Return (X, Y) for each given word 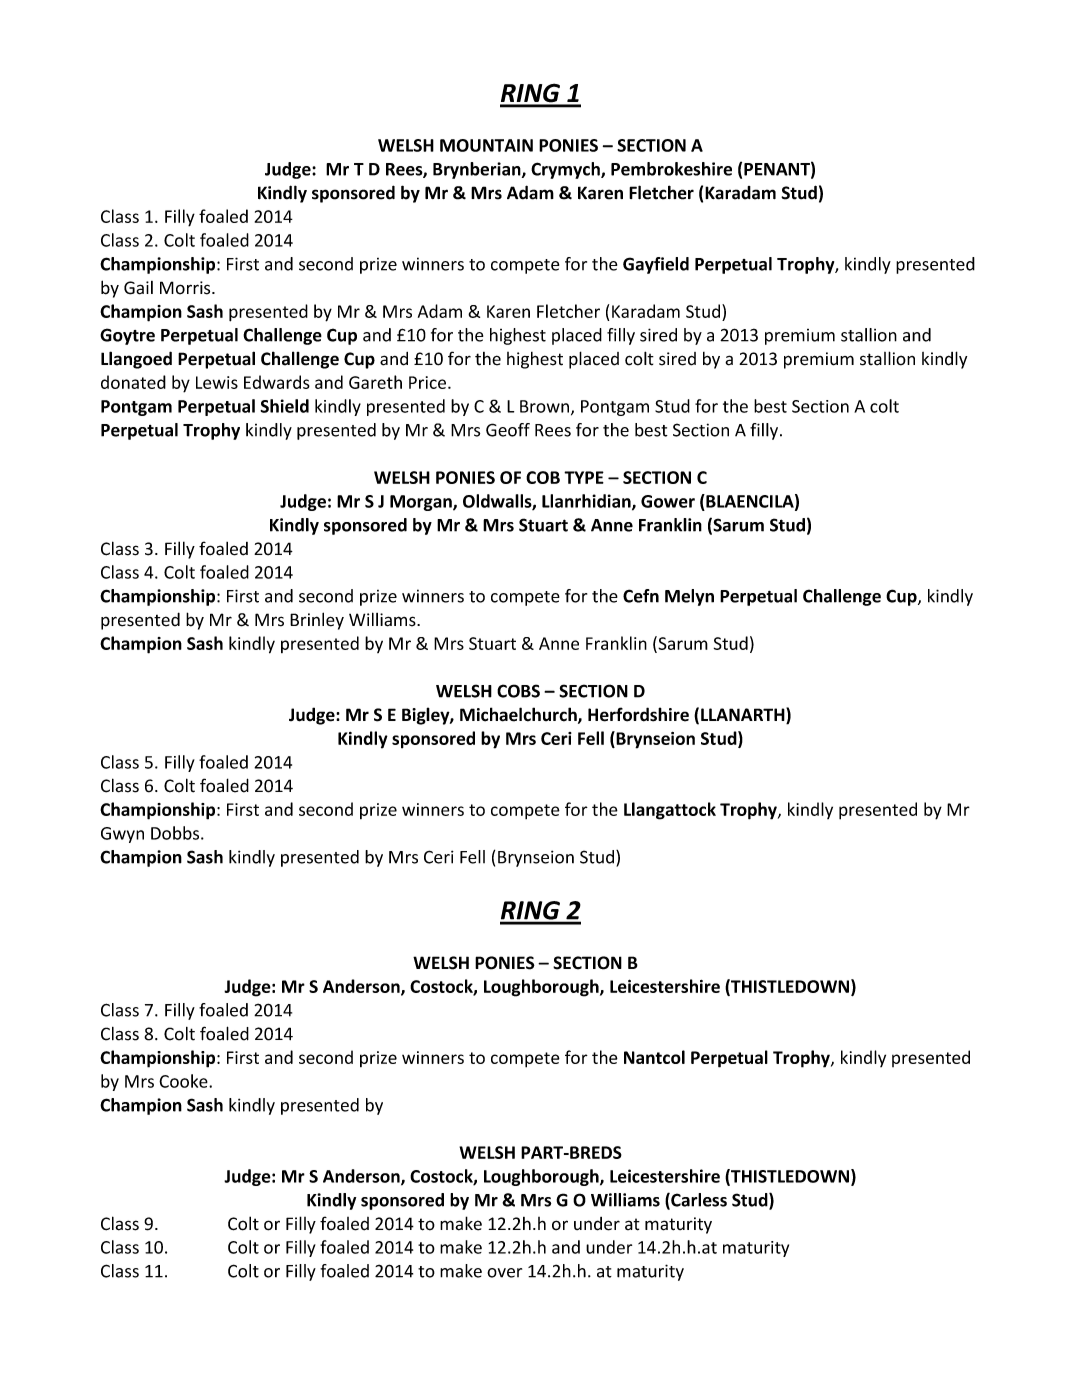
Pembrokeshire (671, 169)
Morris (186, 288)
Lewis (217, 382)
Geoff (508, 430)
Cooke (184, 1081)
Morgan (422, 503)
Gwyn (122, 835)
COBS (518, 691)
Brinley (317, 621)
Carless (698, 1201)
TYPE (584, 477)
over (504, 1273)
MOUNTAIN (486, 145)
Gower (668, 501)
